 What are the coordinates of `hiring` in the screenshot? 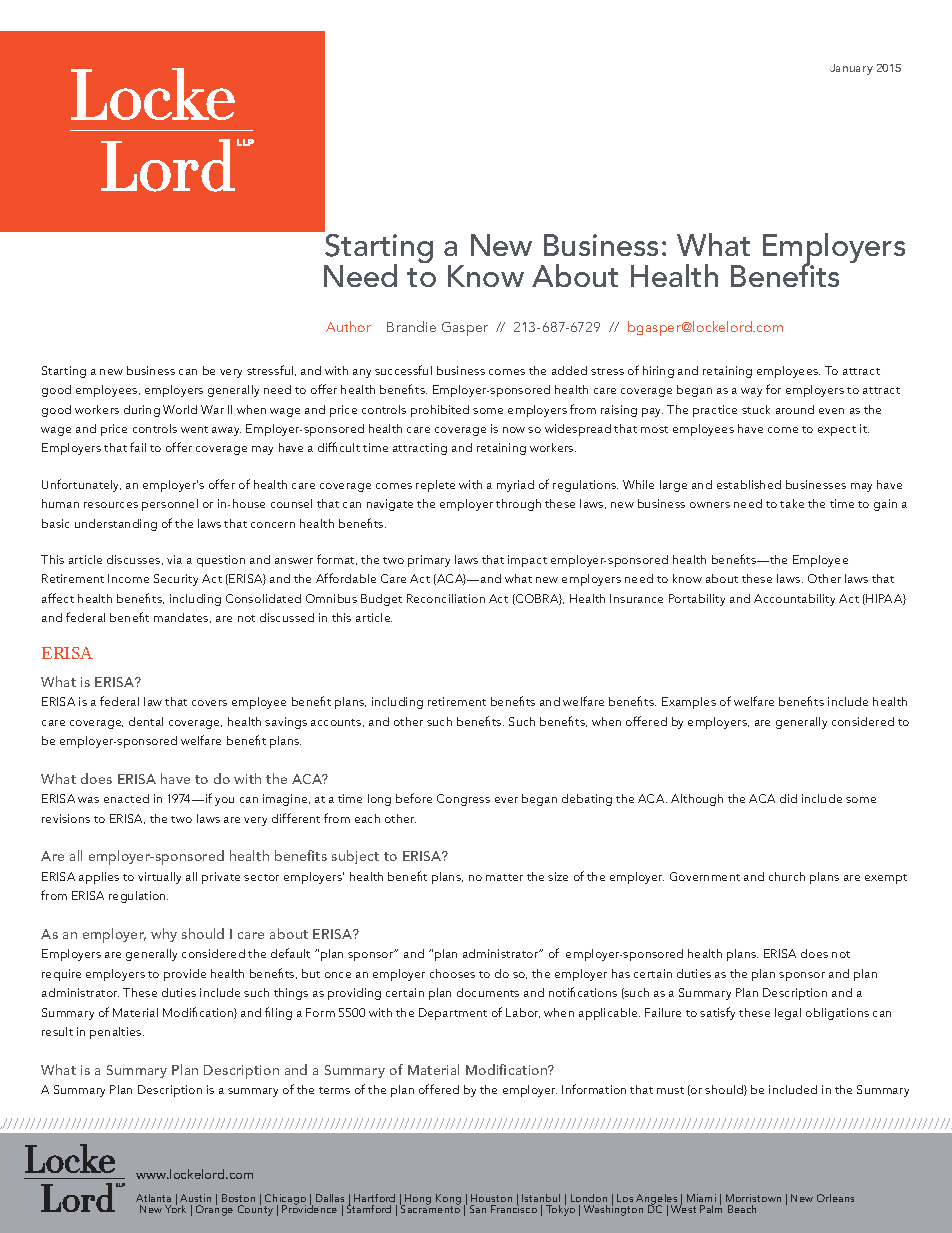 It's located at (658, 372).
